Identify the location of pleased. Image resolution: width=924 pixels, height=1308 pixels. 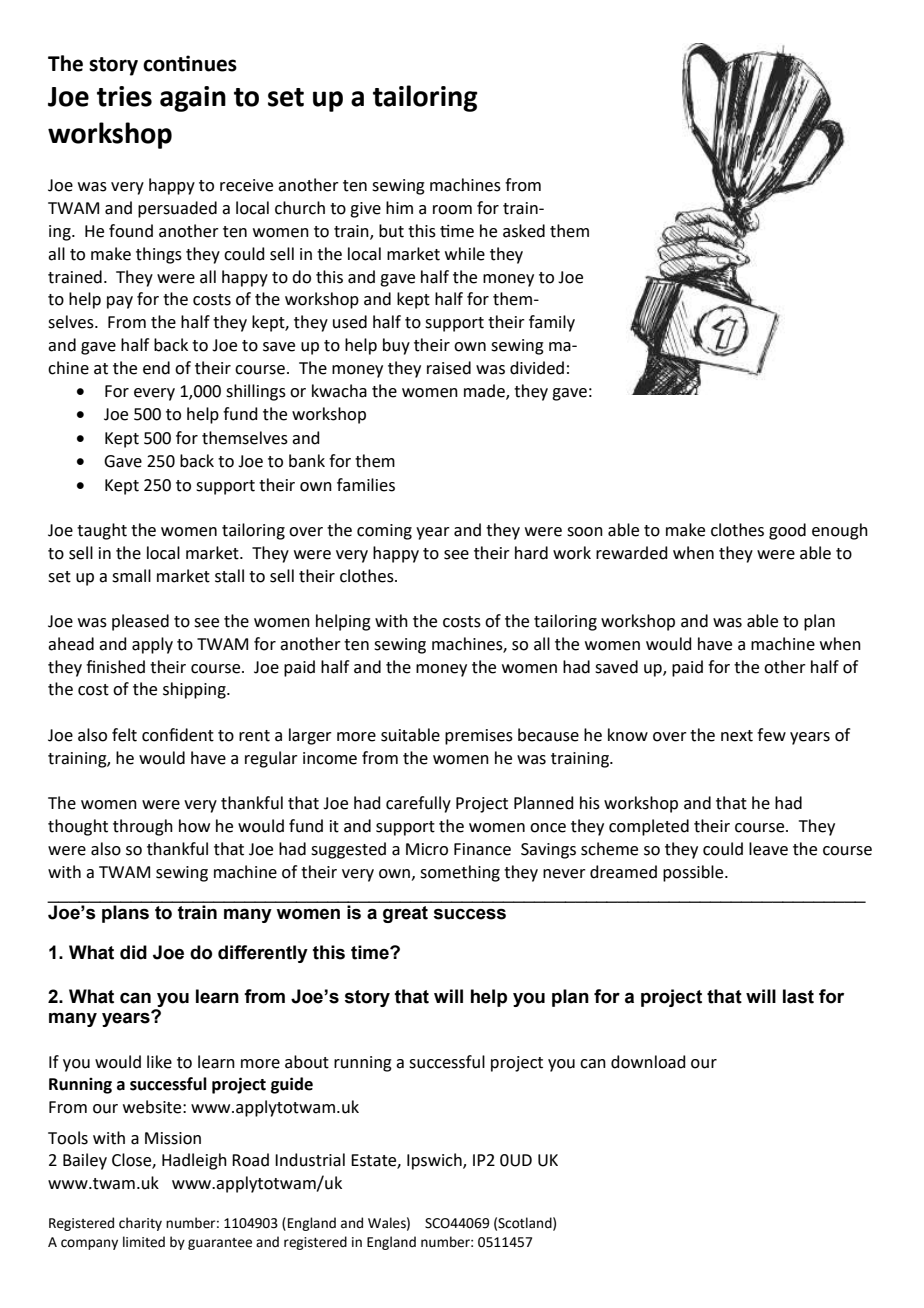
(140, 622).
